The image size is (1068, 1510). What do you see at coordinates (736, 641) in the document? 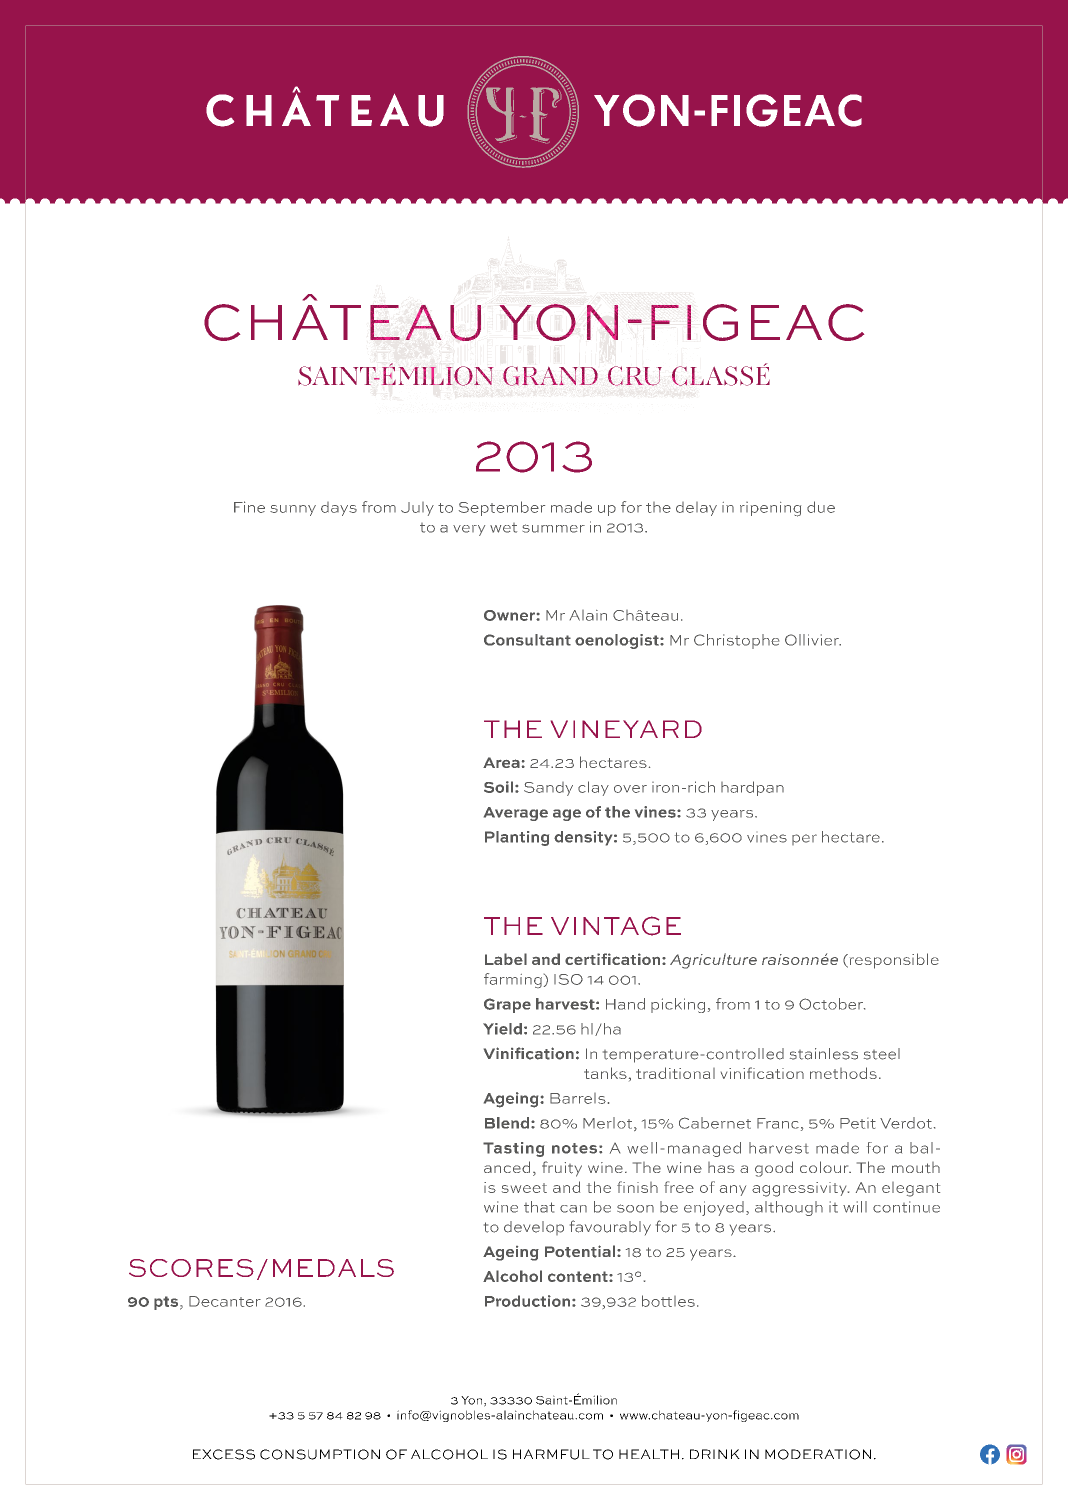
I see `Christophe` at bounding box center [736, 641].
